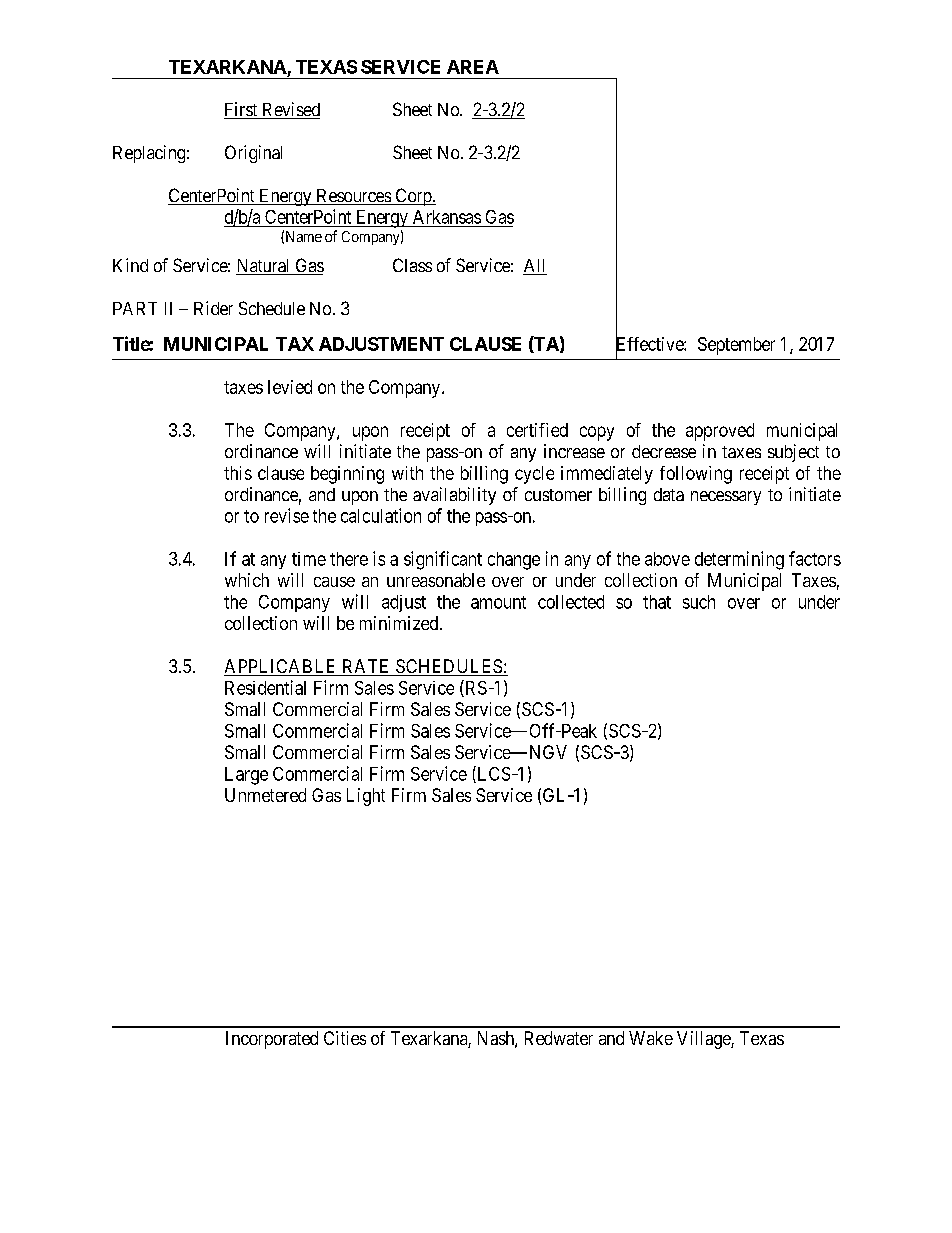 The image size is (952, 1233). What do you see at coordinates (213, 308) in the page?
I see `Rider` at bounding box center [213, 308].
